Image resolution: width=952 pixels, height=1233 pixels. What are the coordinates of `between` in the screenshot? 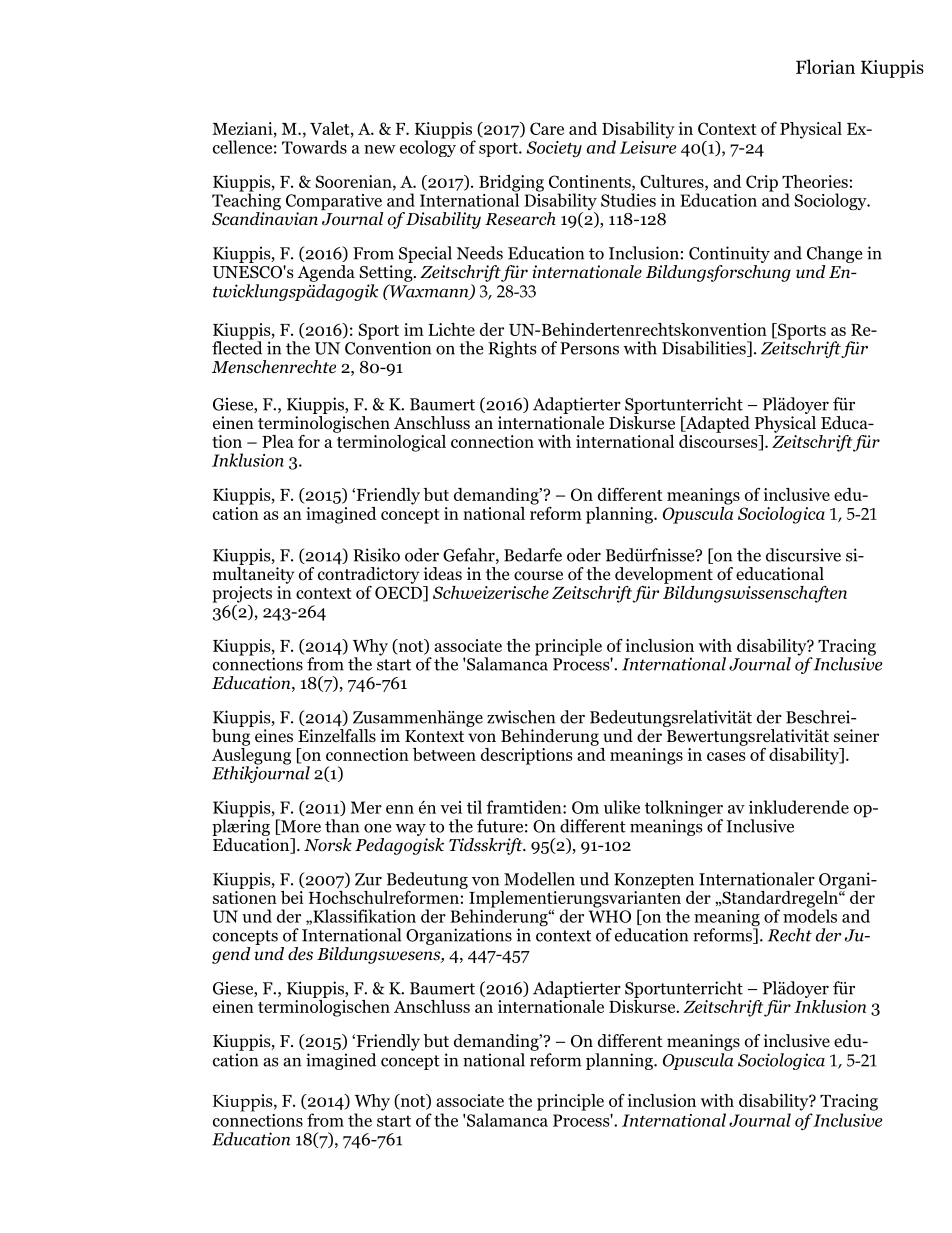 It's located at (444, 754).
